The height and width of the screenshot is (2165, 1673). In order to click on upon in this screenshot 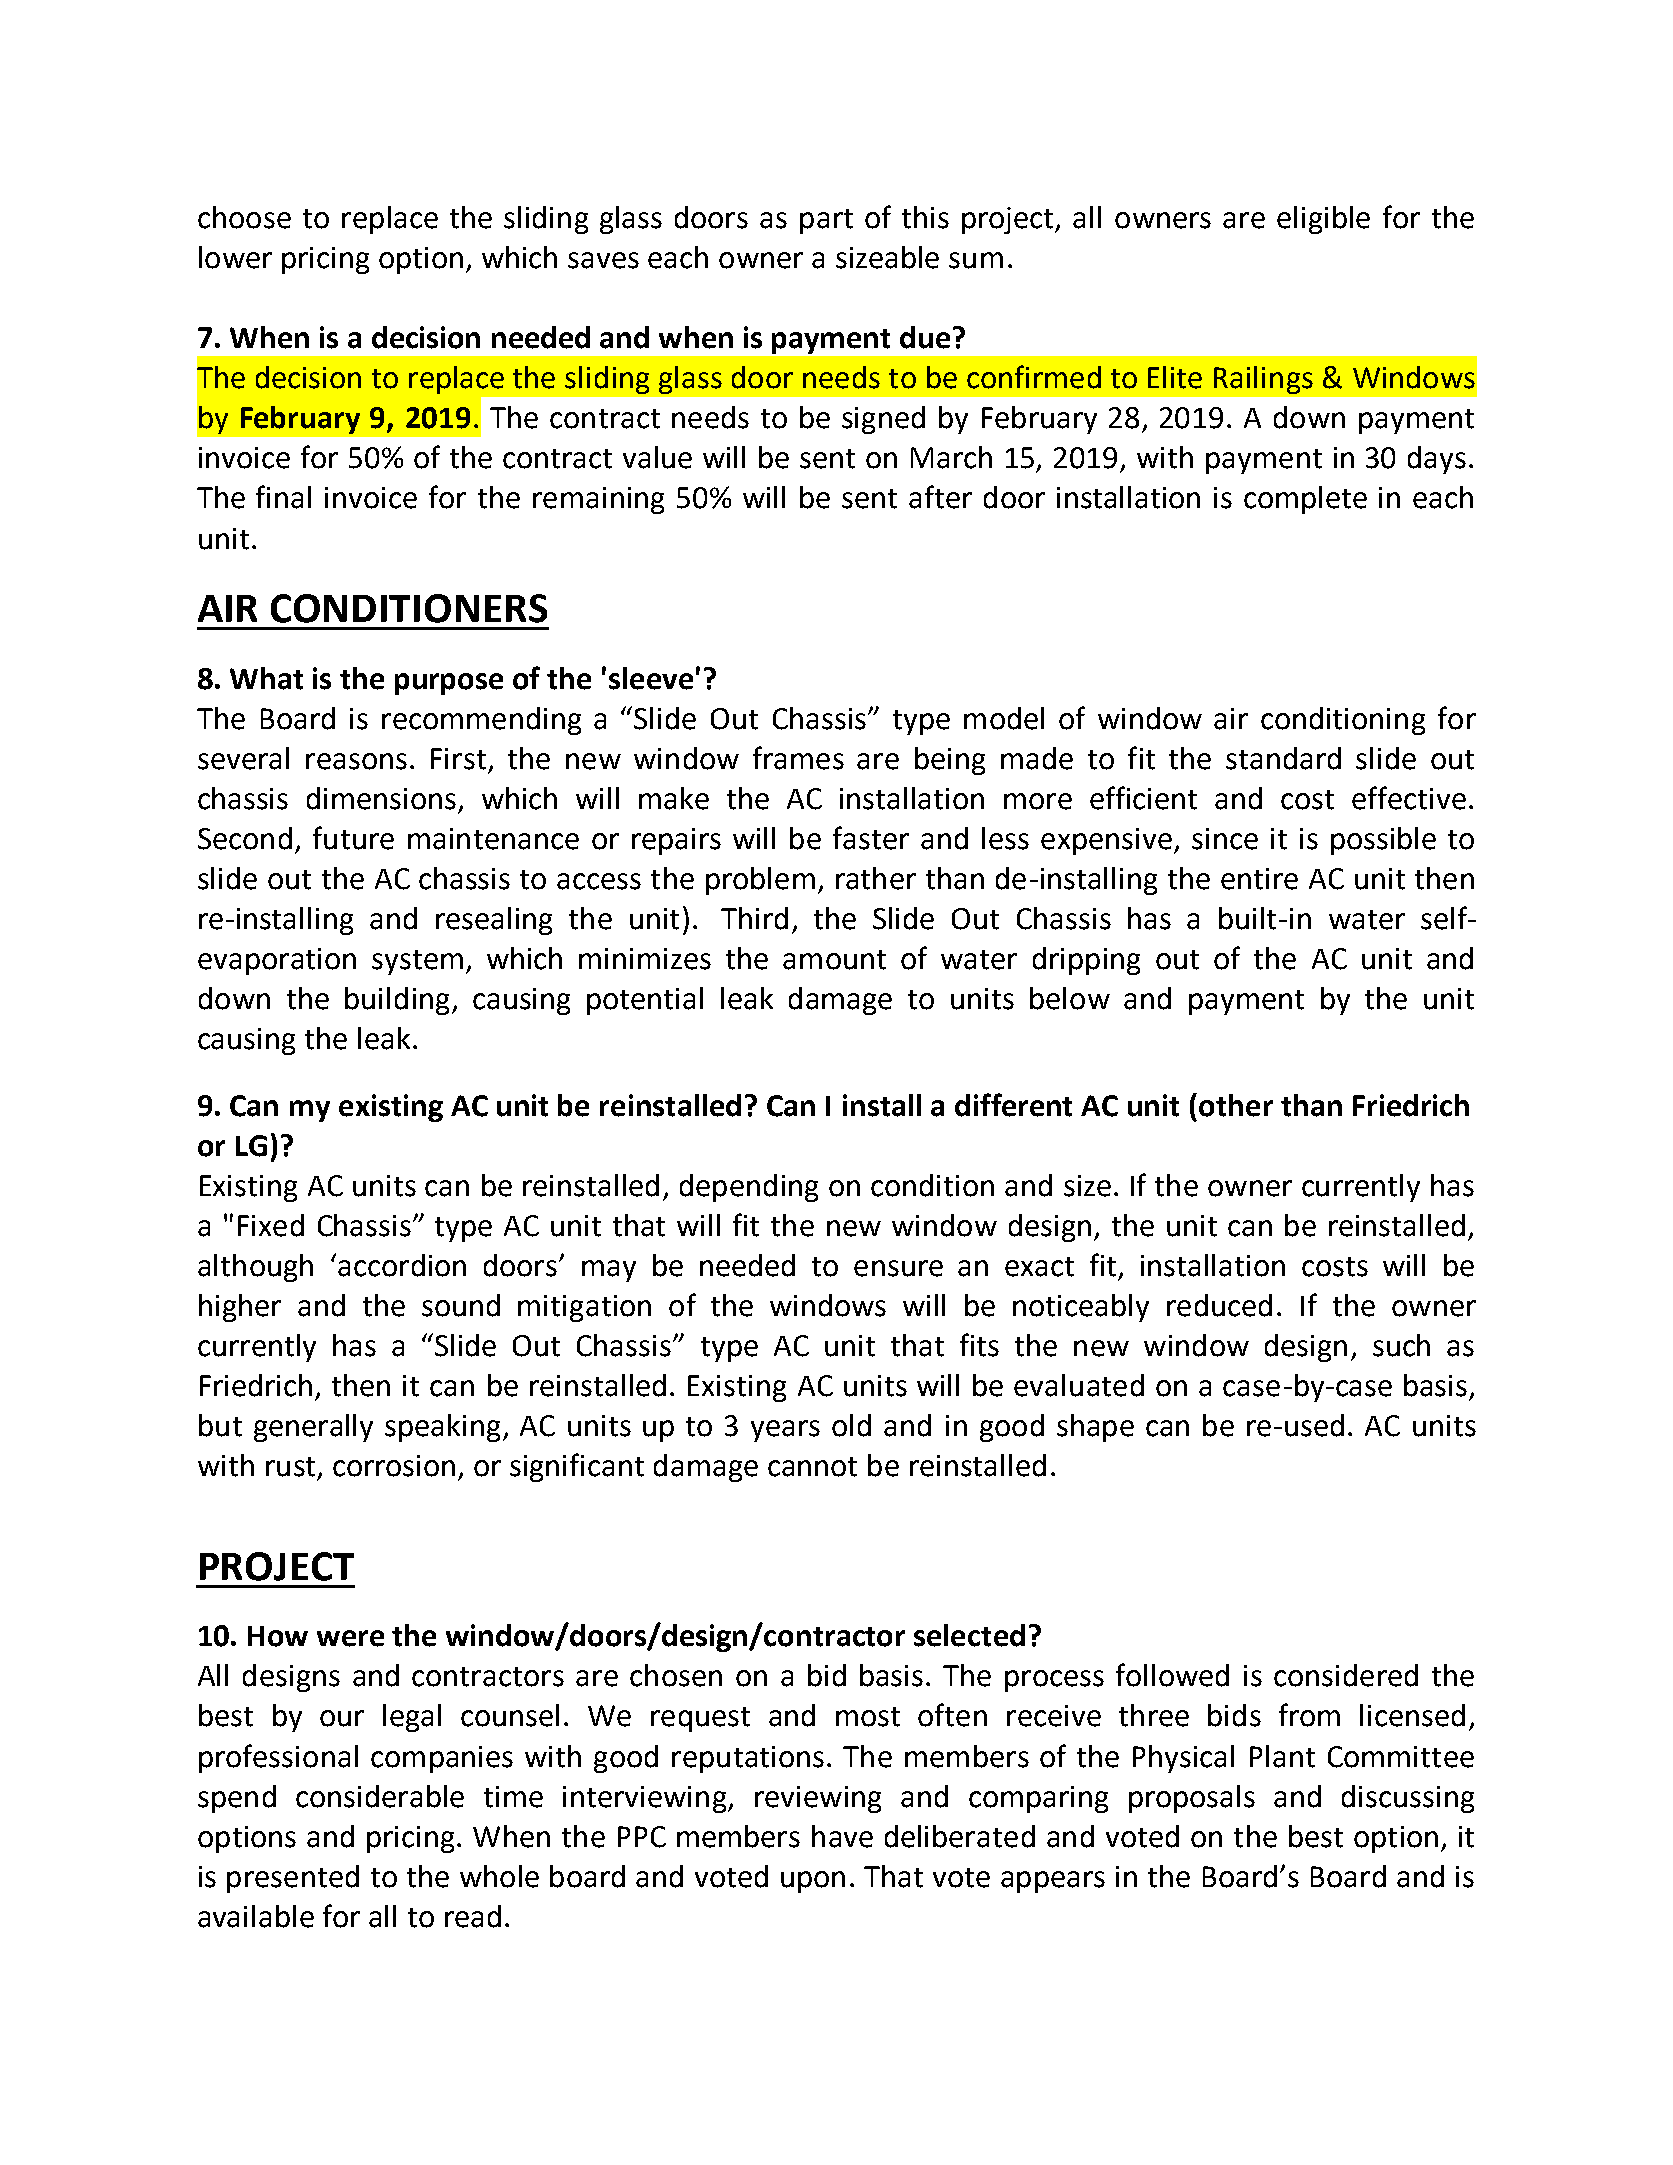, I will do `click(813, 1882)`.
